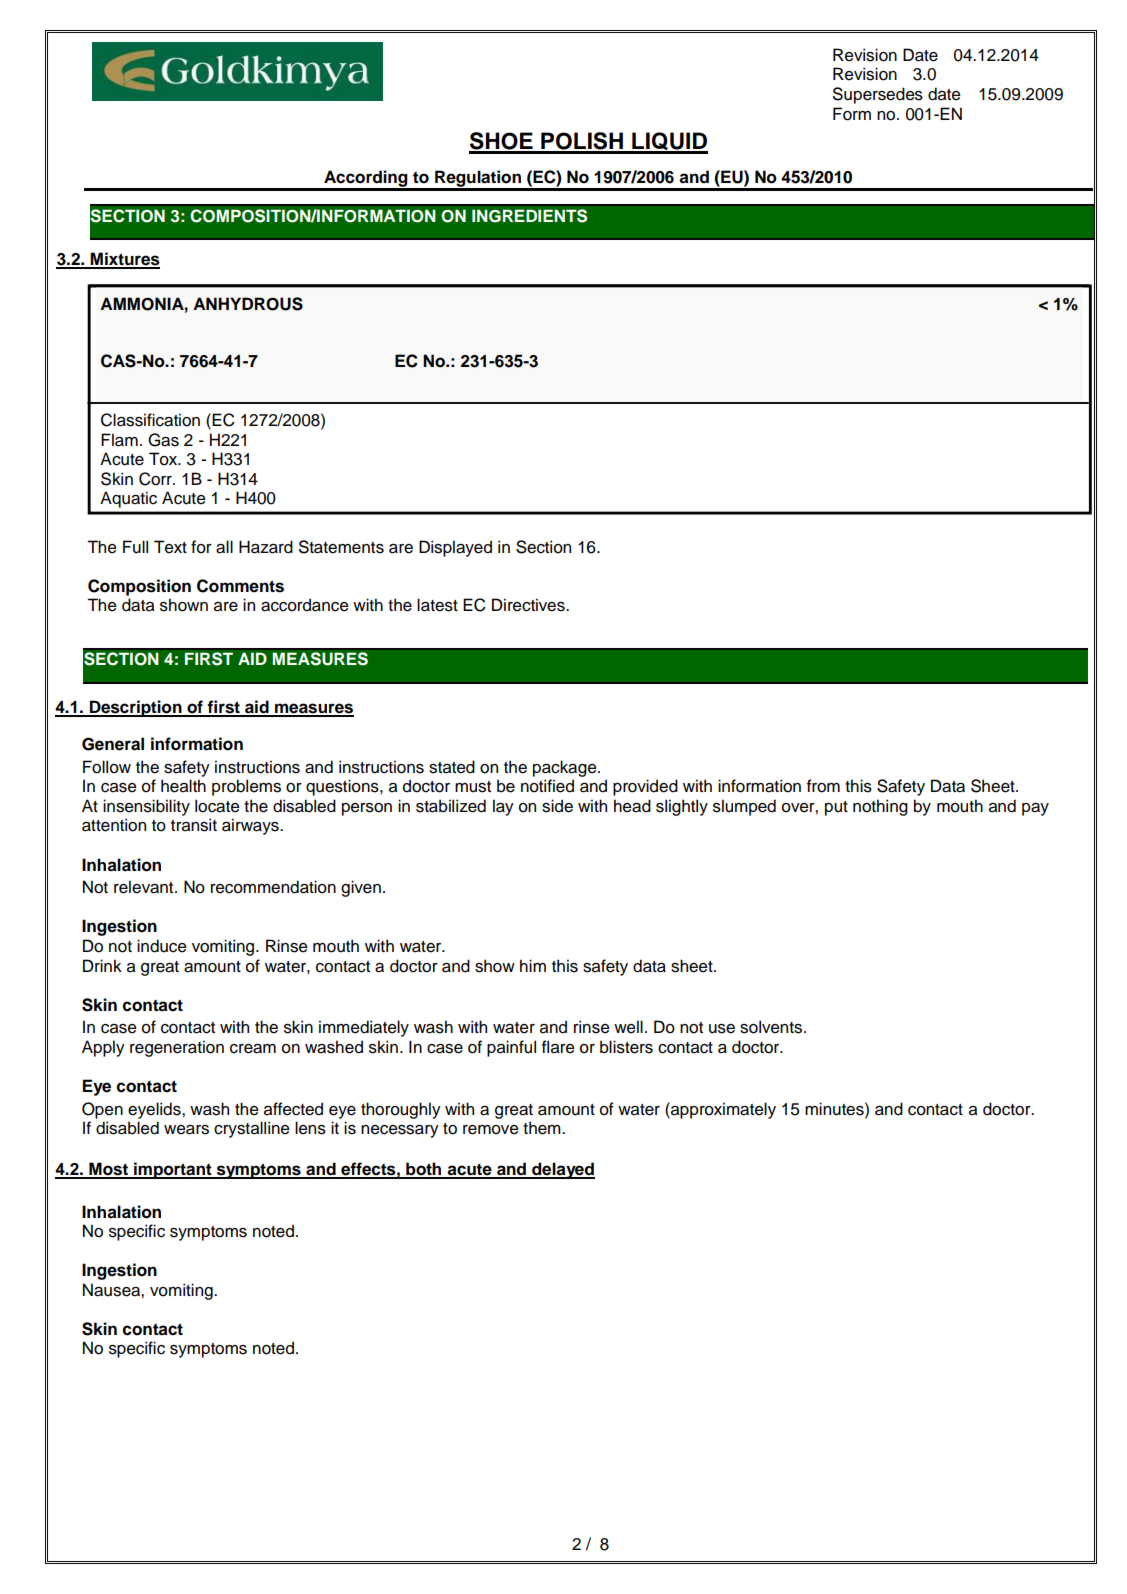  I want to click on Supersedes, so click(878, 95).
